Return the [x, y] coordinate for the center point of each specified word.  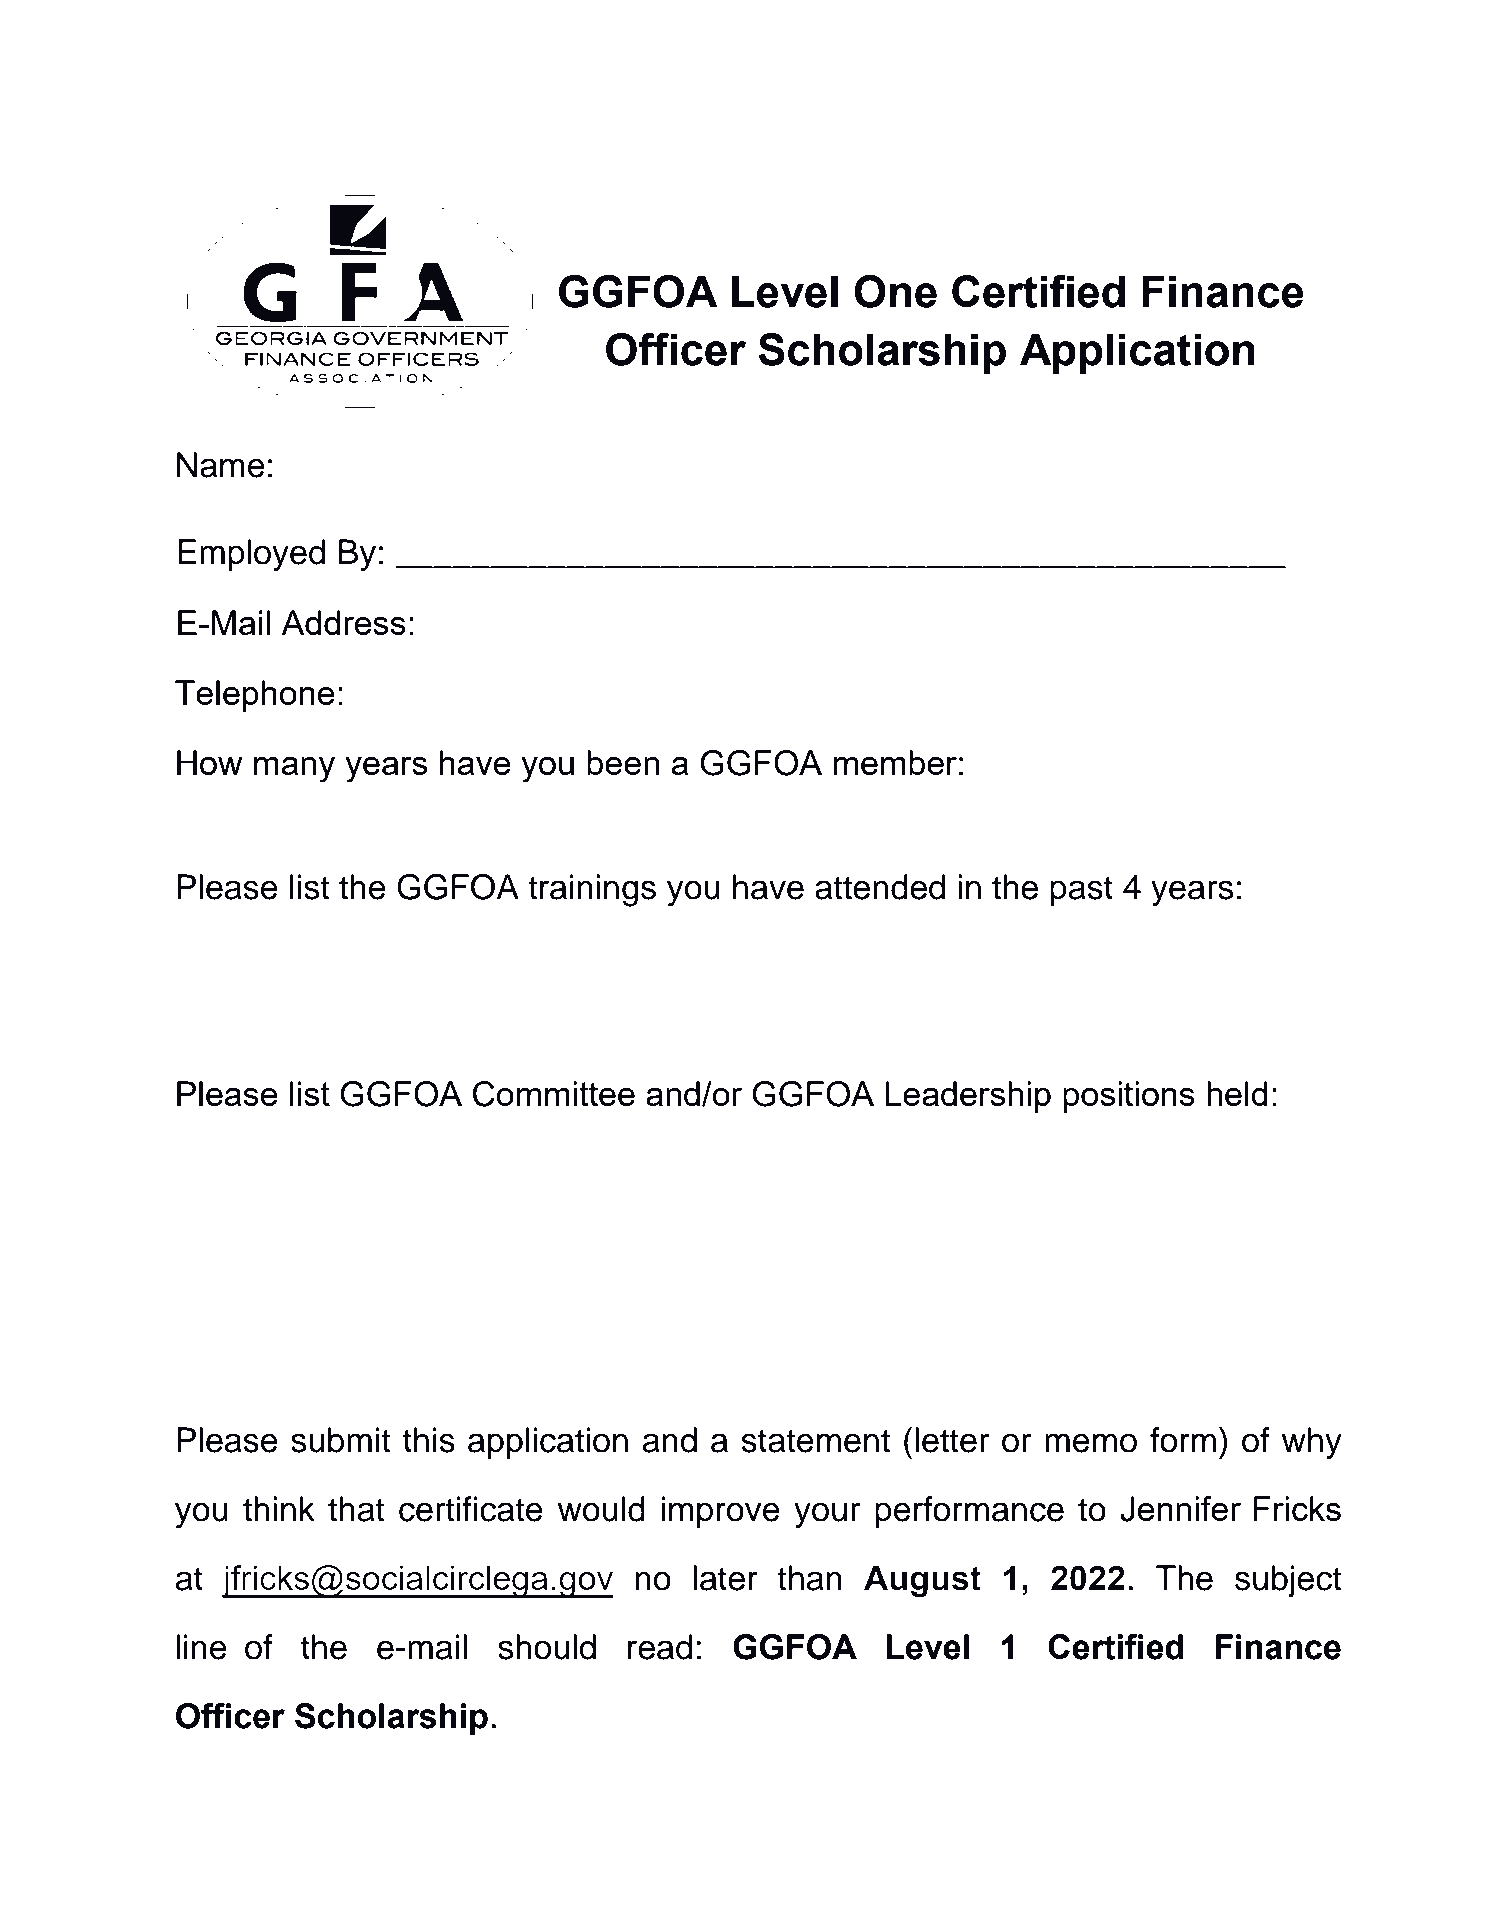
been [623, 762]
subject [1288, 1581]
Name [221, 465]
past [1081, 891]
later [725, 1578]
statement [815, 1441]
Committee [554, 1094]
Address [343, 622]
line [202, 1647]
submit [341, 1440]
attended [880, 887]
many [294, 770]
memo [1091, 1443]
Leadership [968, 1097]
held [1237, 1093]
